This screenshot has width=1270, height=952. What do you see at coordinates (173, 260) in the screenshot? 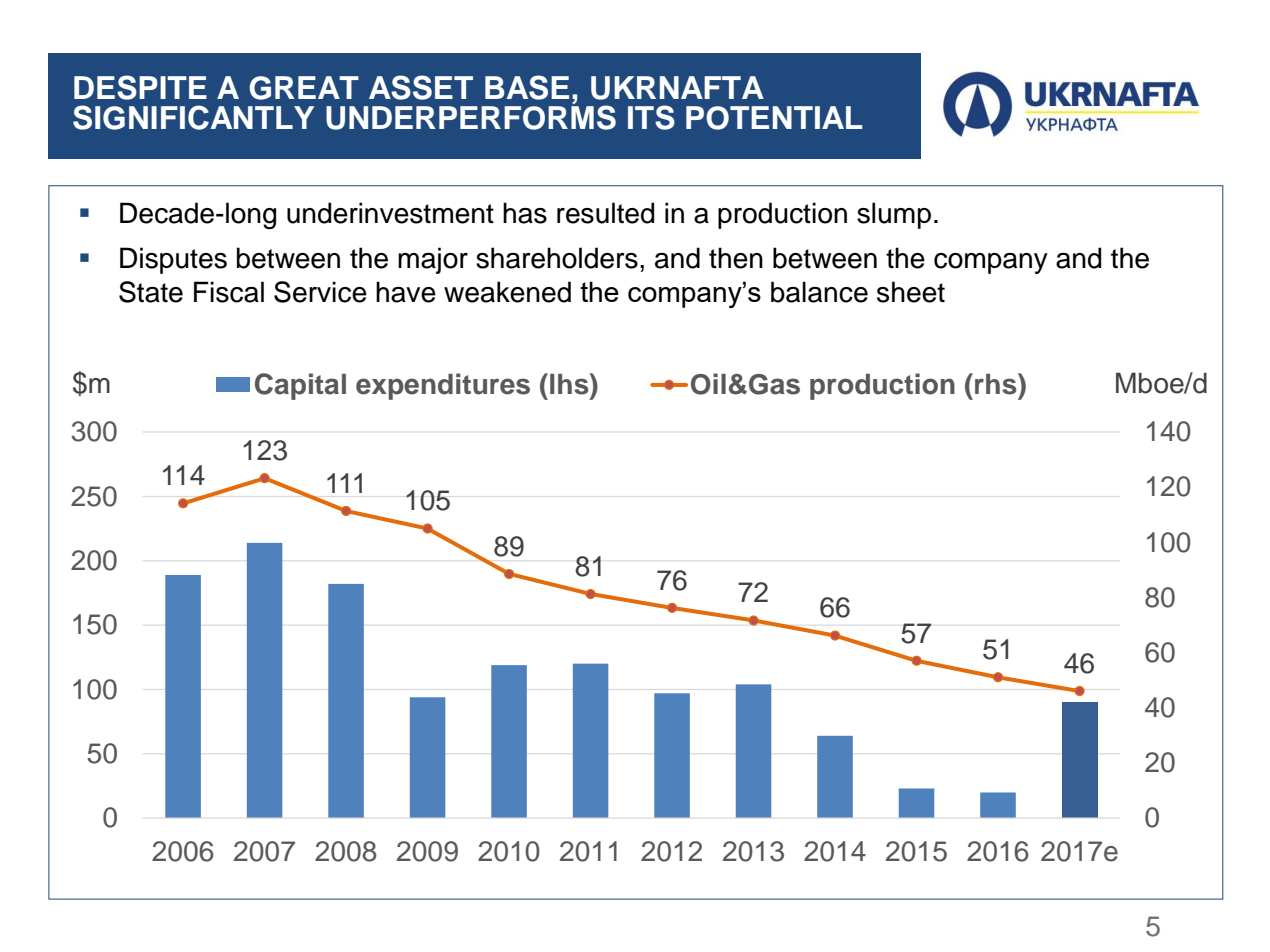
I see `Disputes` at bounding box center [173, 260].
